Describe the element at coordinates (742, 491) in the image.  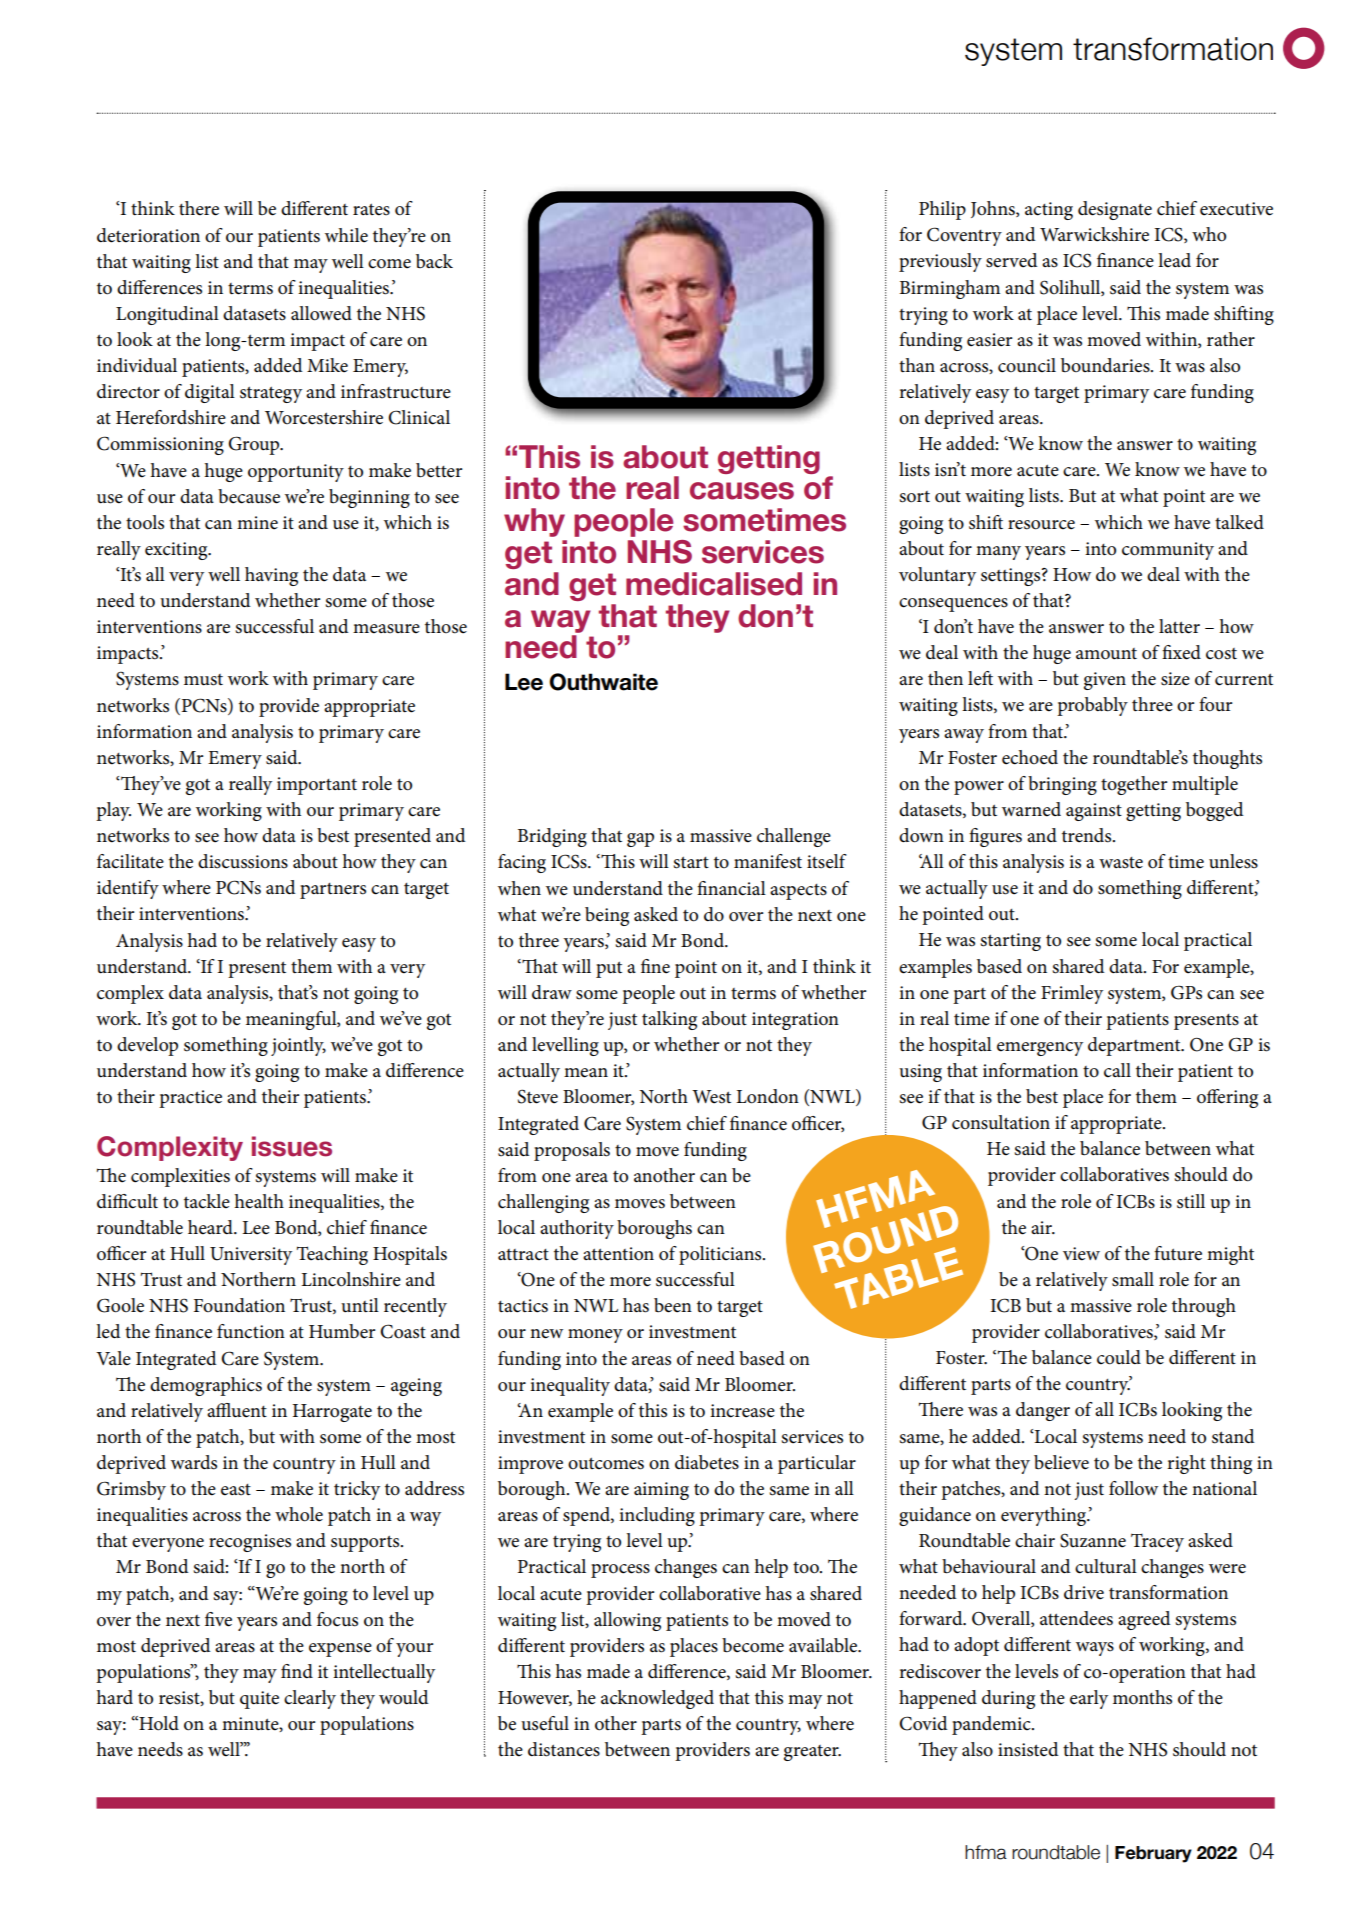
I see `causes` at that location.
